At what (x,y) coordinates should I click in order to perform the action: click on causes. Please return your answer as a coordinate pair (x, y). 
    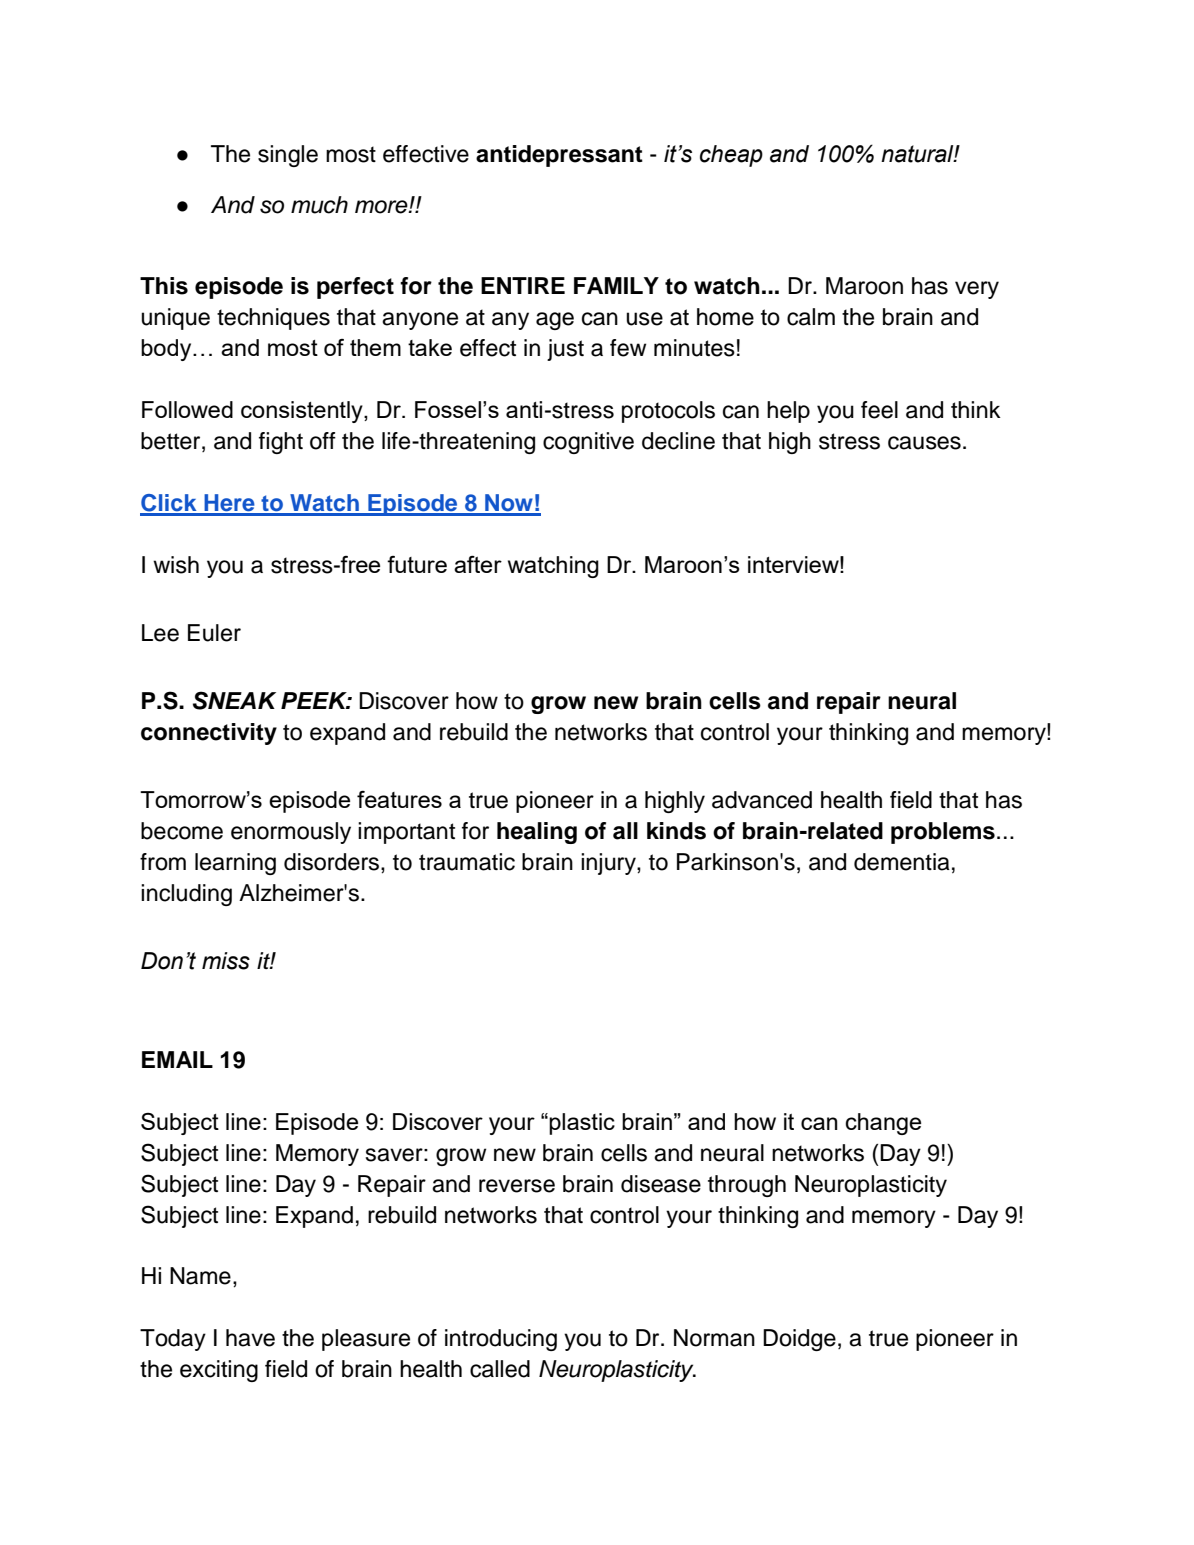
    Looking at the image, I should click on (924, 443).
